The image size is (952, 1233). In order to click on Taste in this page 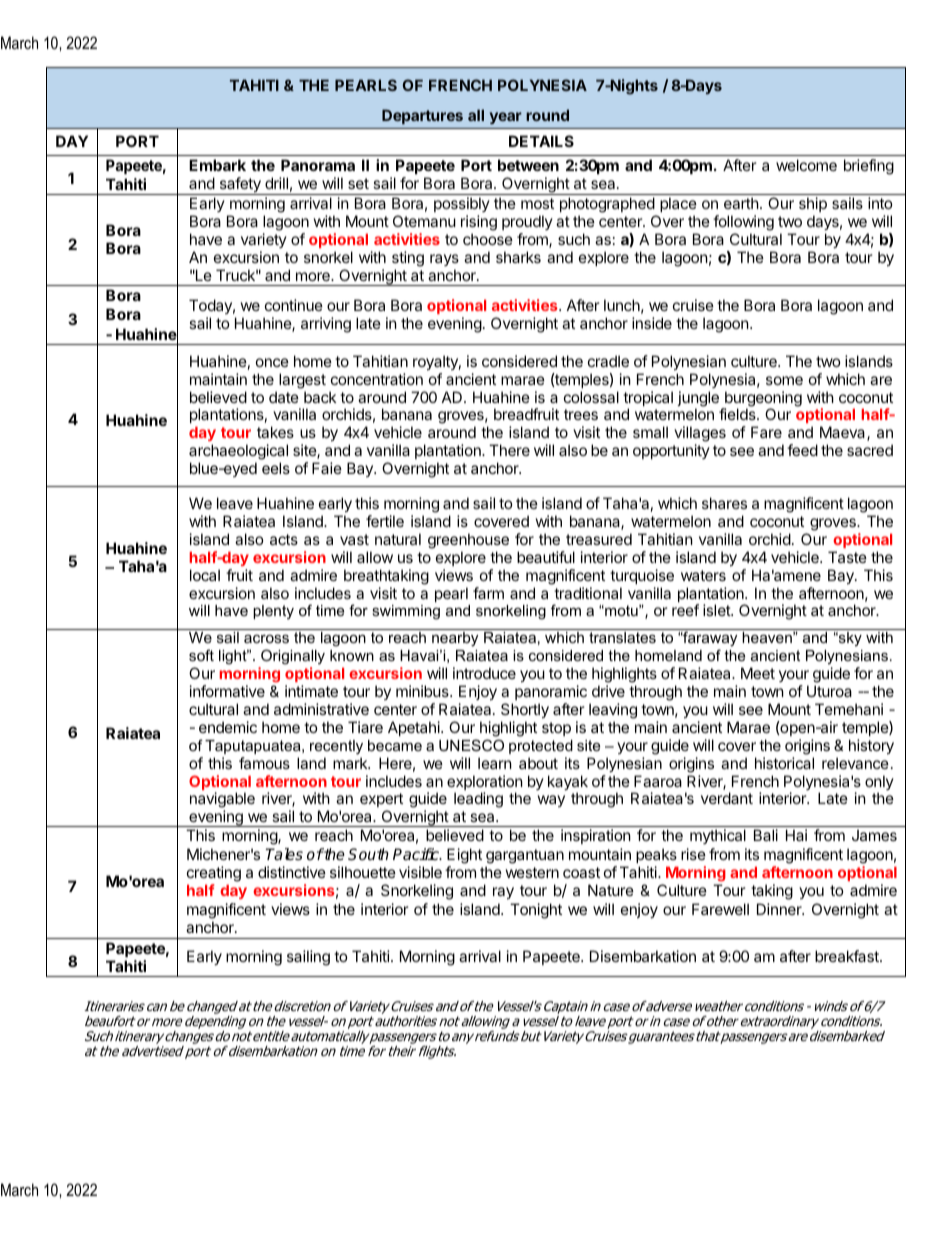, I will do `click(847, 557)`.
